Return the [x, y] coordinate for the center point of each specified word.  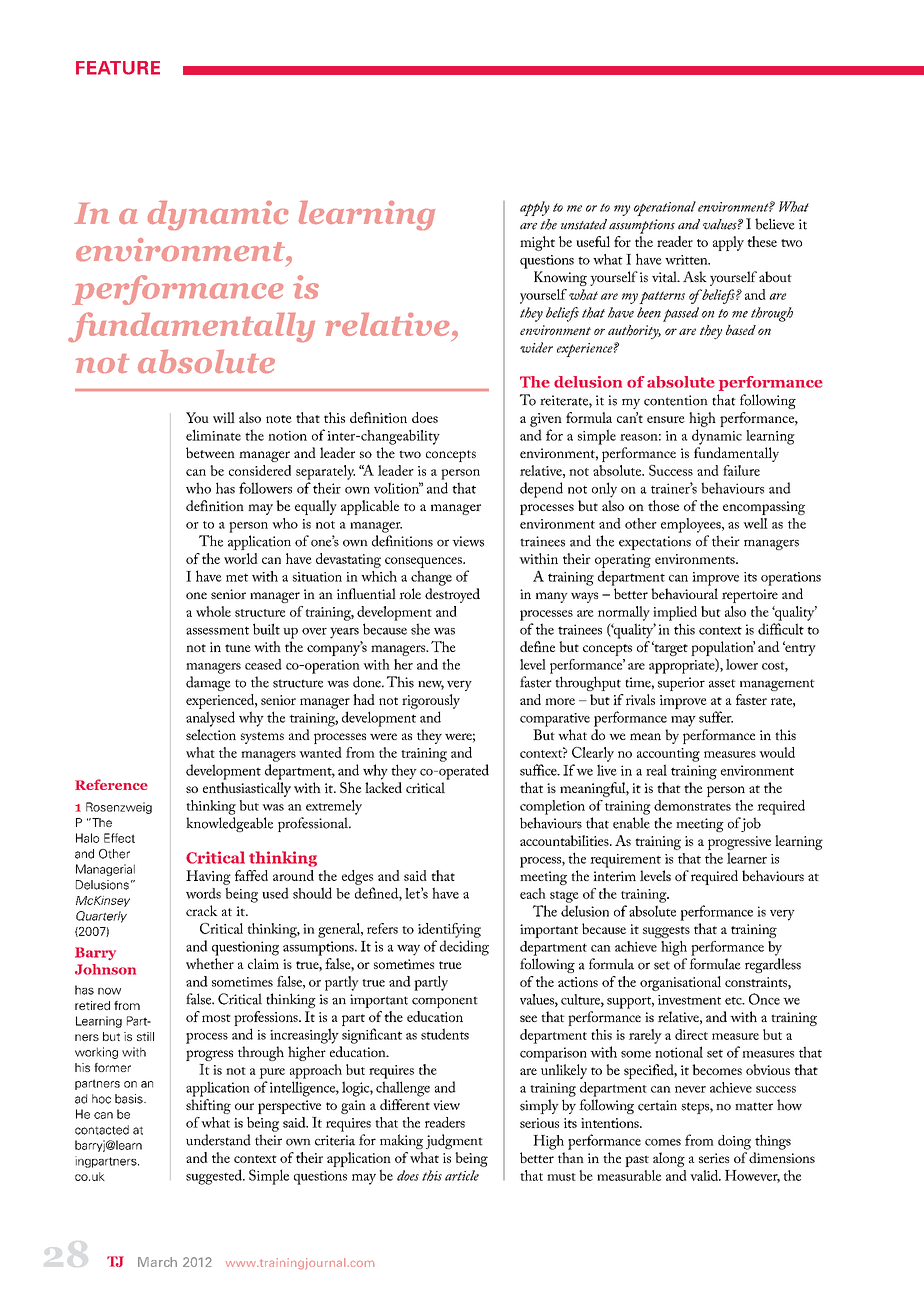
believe [775, 224]
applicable [370, 507]
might [537, 243]
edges [357, 877]
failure [741, 470]
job [751, 824]
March [157, 1262]
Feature [118, 68]
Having [208, 877]
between [210, 452]
